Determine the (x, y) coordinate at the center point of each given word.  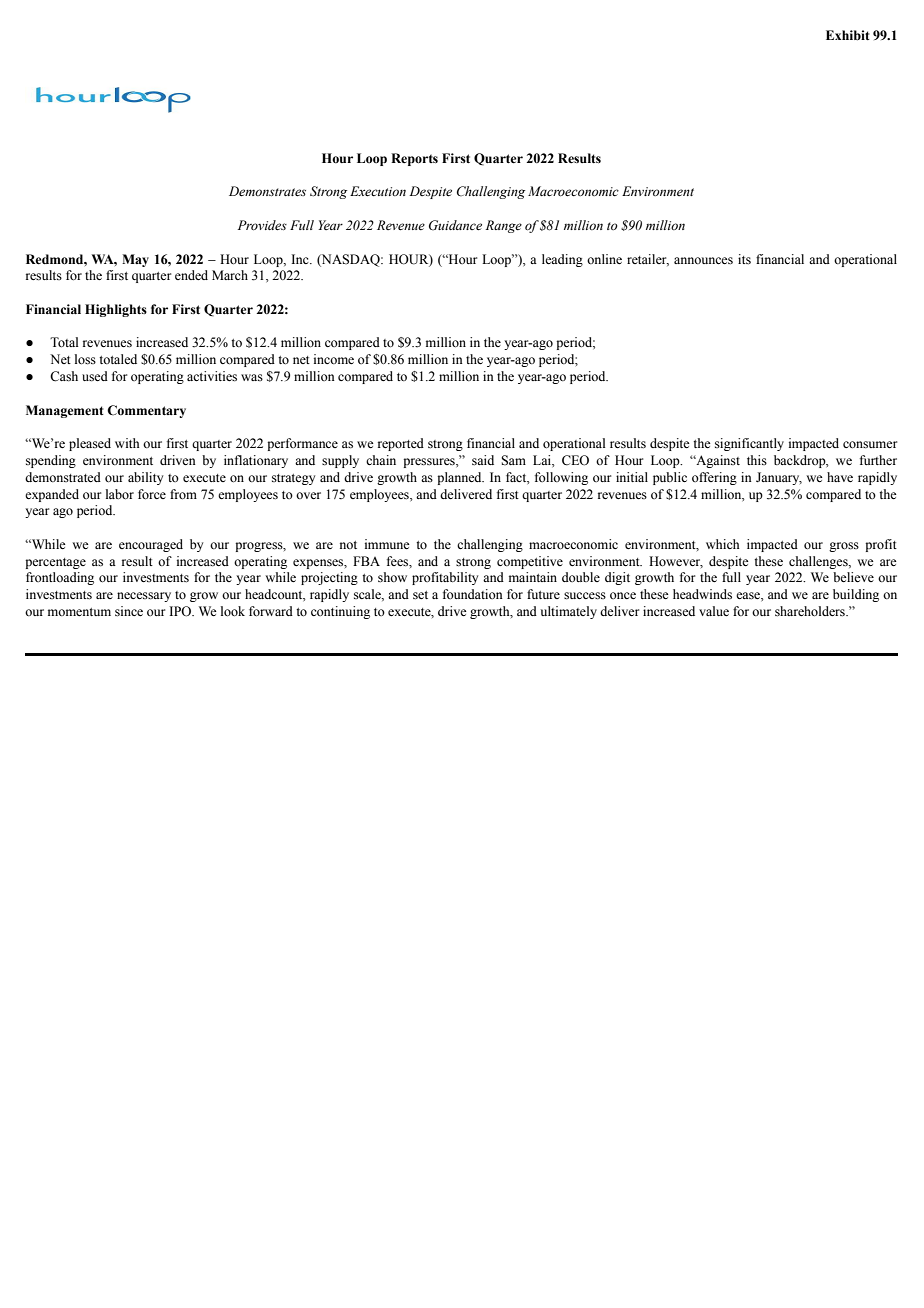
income (334, 359)
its (744, 259)
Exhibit (848, 35)
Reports (414, 159)
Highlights (116, 310)
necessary (144, 597)
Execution (378, 191)
